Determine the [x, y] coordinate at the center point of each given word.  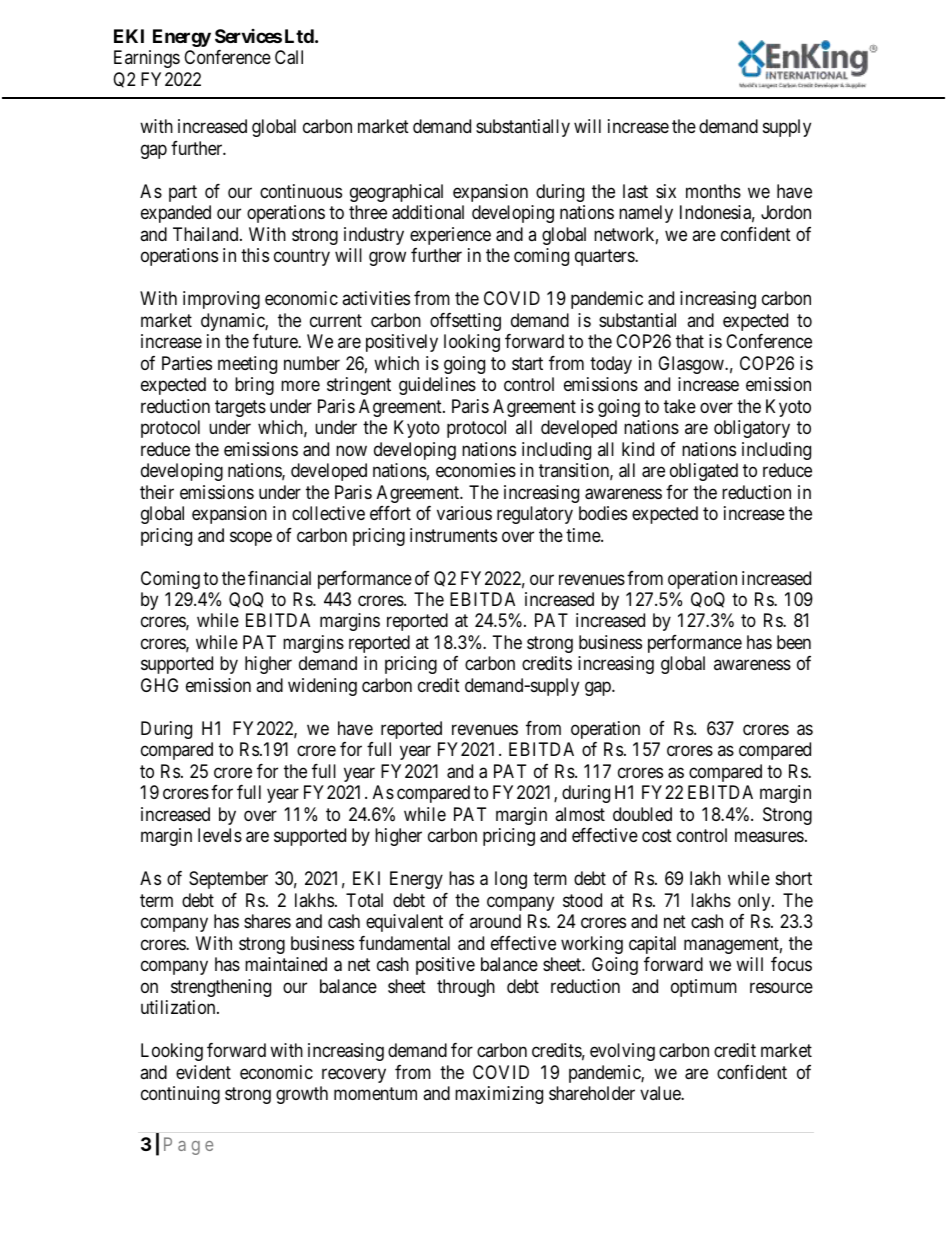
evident [203, 1072]
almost [580, 814]
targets [240, 408]
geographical [396, 193]
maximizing [499, 1095]
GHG [159, 685]
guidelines [437, 386]
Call [289, 57]
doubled [642, 814]
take [680, 406]
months [713, 191]
